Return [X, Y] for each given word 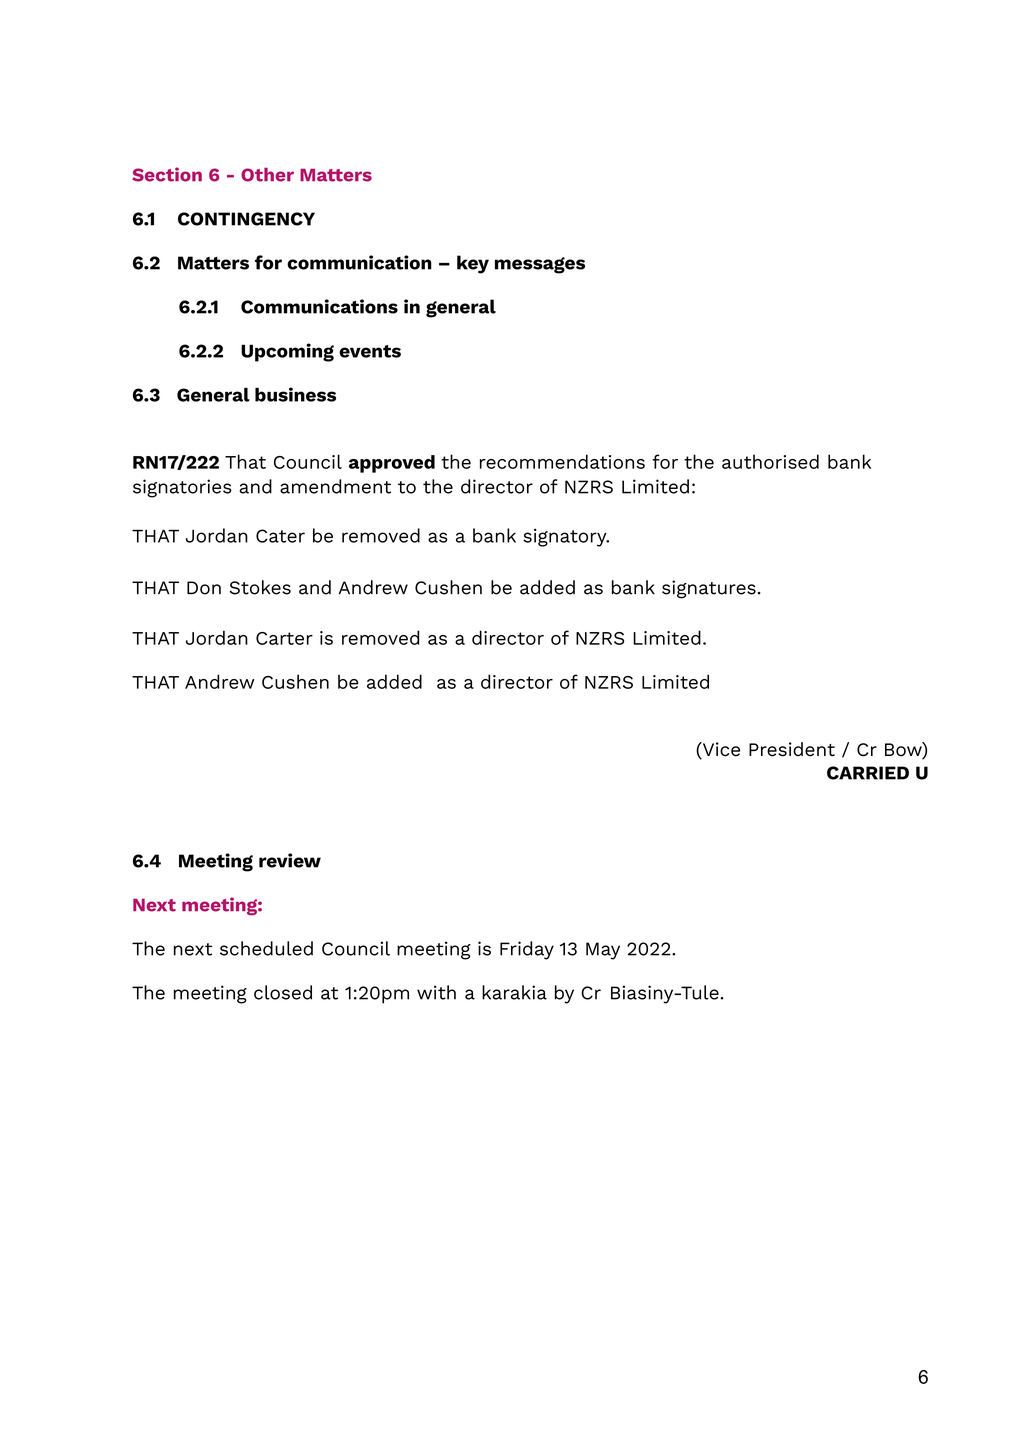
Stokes [260, 587]
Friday [527, 950]
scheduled [266, 948]
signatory [566, 538]
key [473, 264]
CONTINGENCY [246, 219]
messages [540, 265]
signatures [709, 589]
